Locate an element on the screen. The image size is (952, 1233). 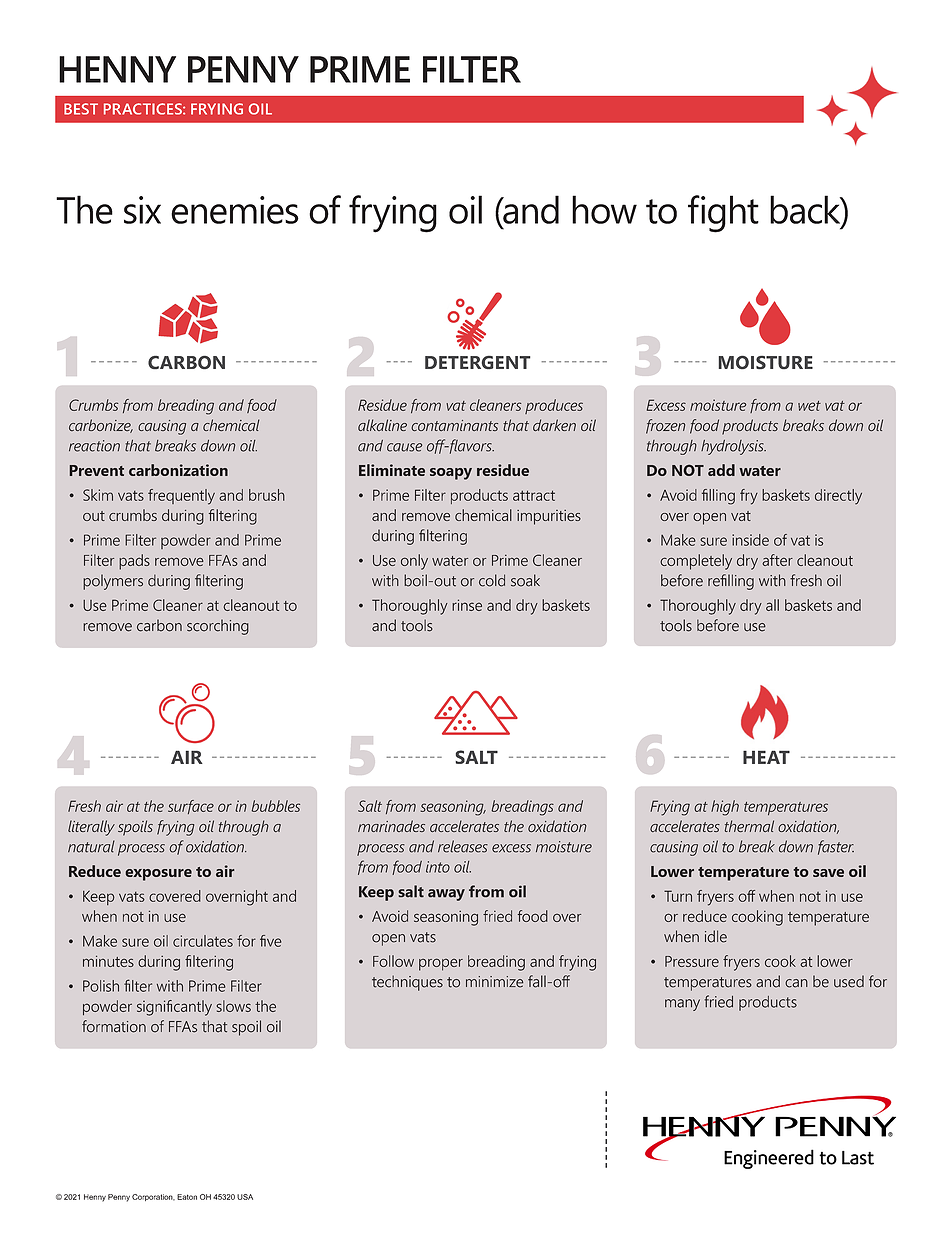
releases is located at coordinates (463, 846).
